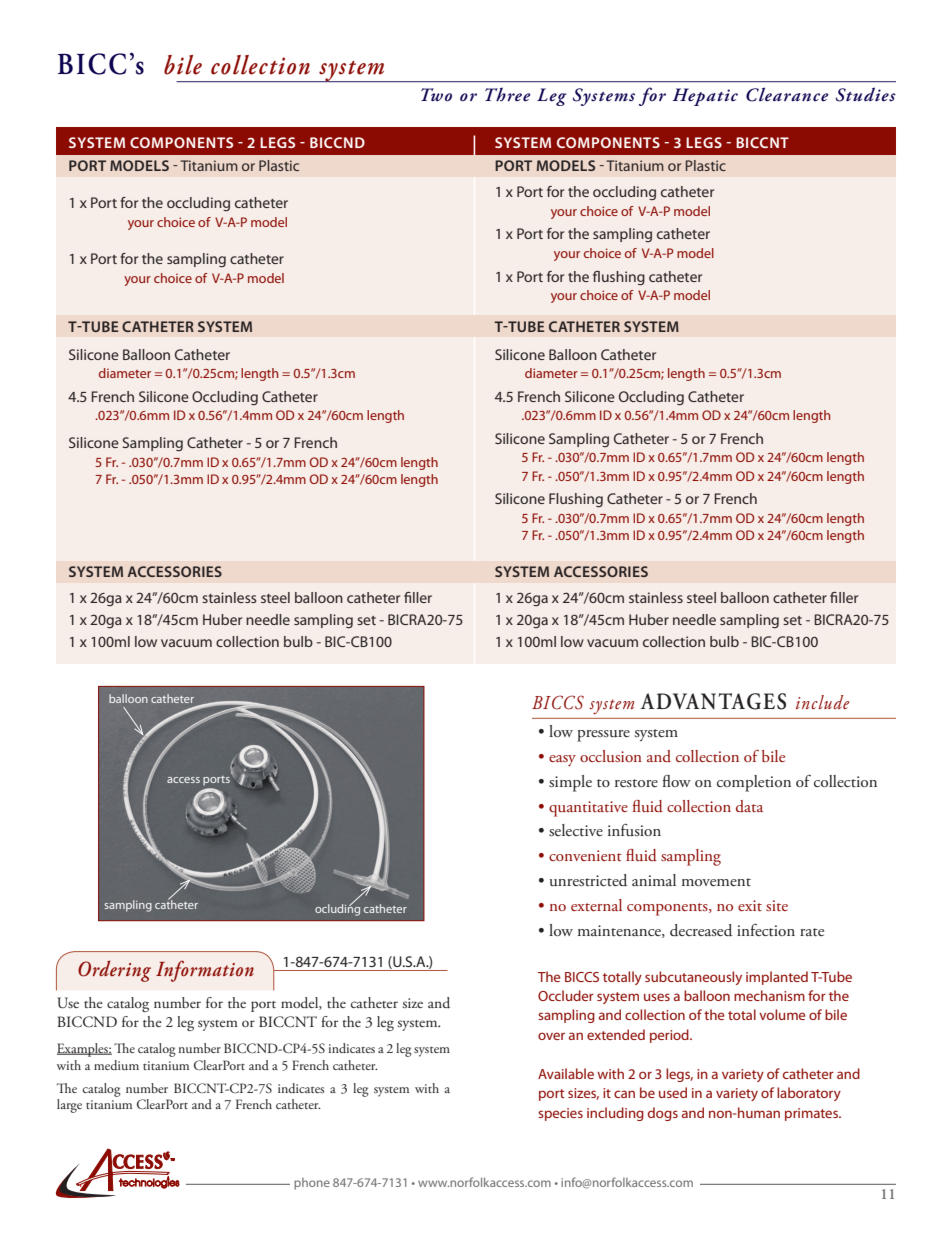 This screenshot has width=952, height=1233. Describe the element at coordinates (787, 94) in the screenshot. I see `Clearance` at that location.
